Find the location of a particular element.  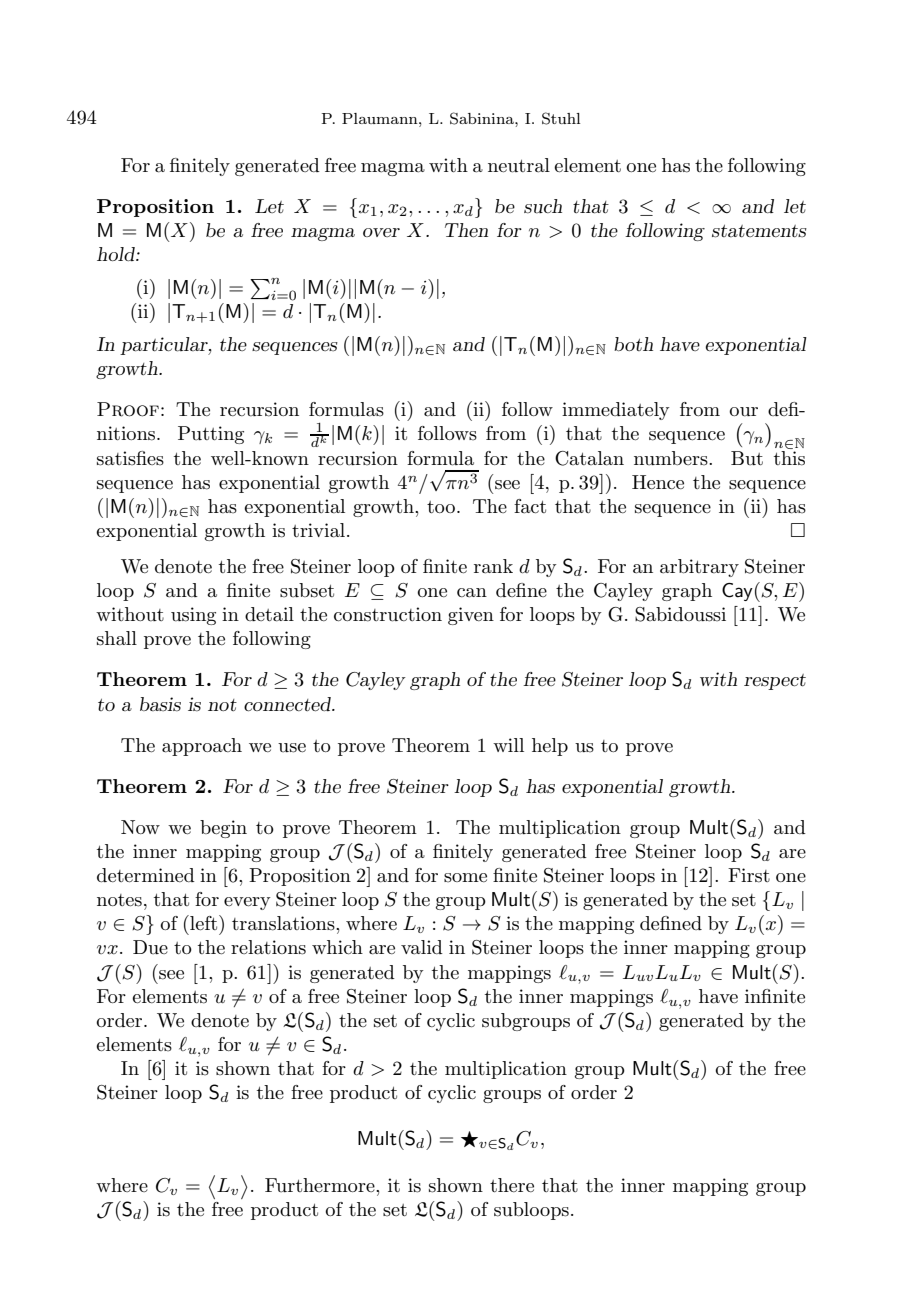

given is located at coordinates (471, 616).
